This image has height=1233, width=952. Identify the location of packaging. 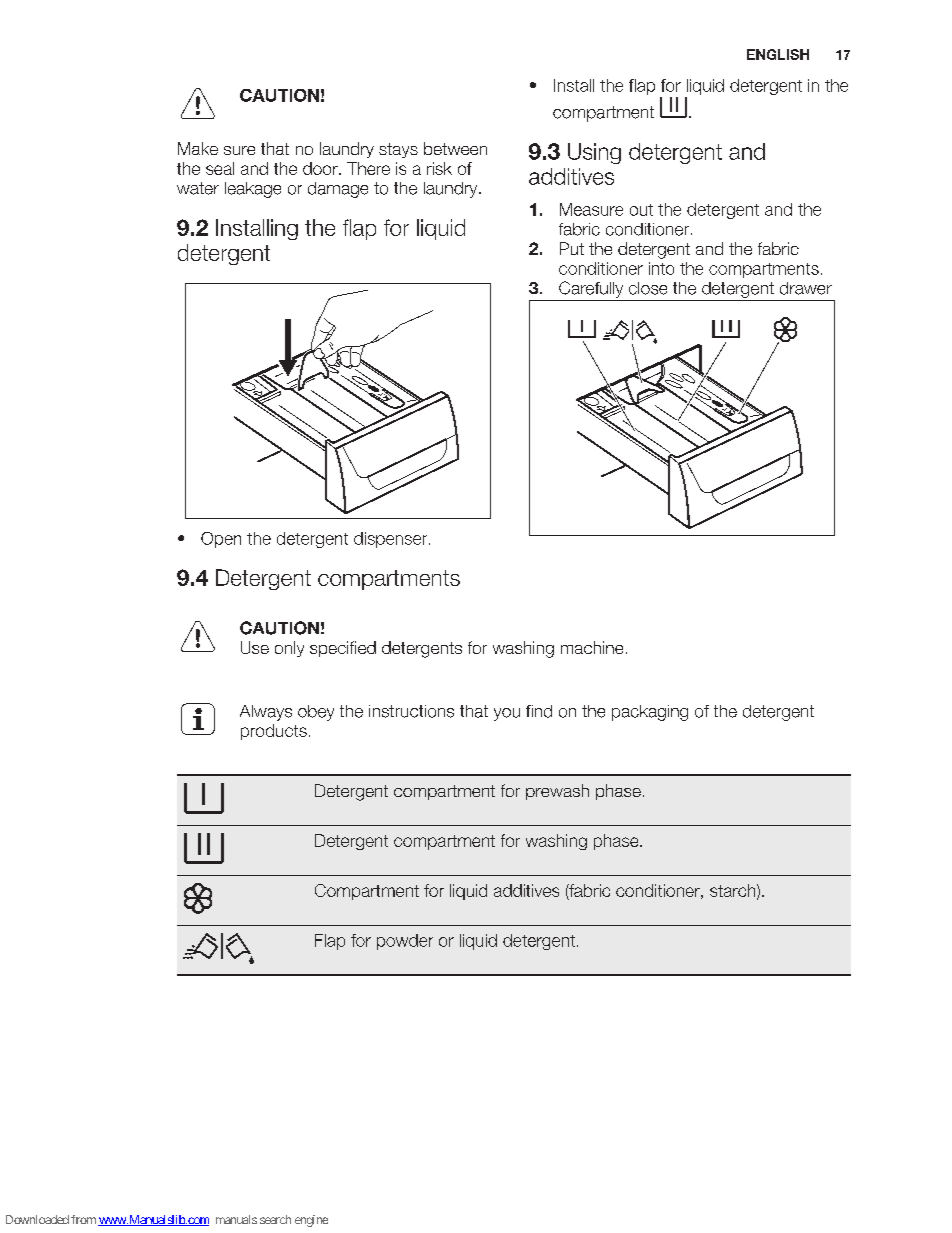
(650, 713).
